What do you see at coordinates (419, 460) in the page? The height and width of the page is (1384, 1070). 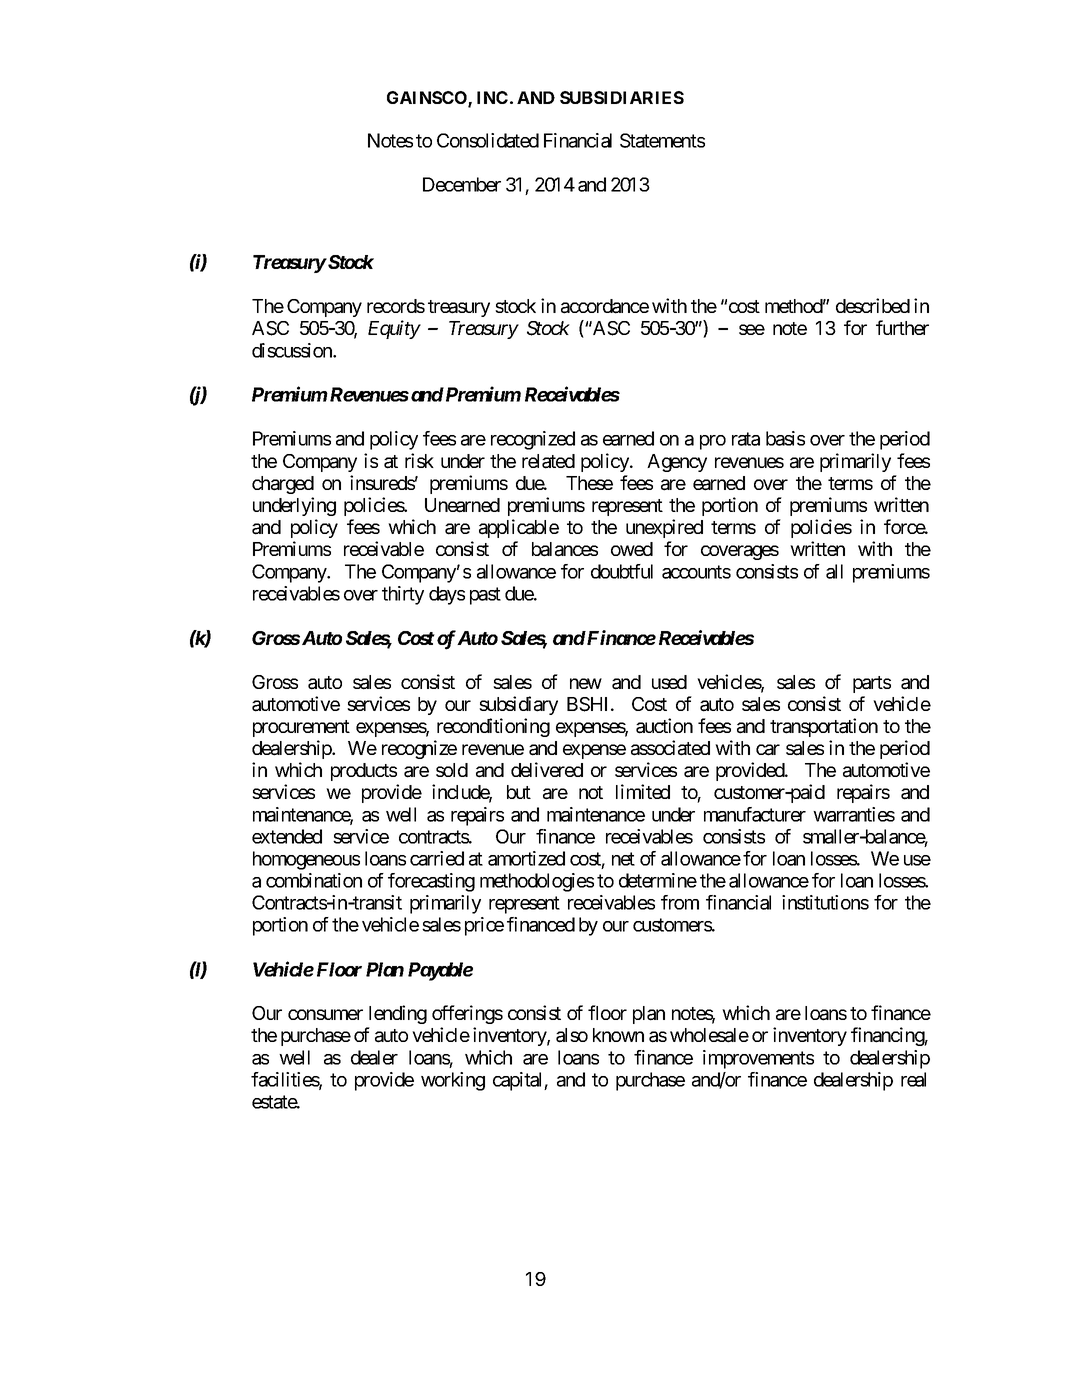 I see `risk` at bounding box center [419, 460].
